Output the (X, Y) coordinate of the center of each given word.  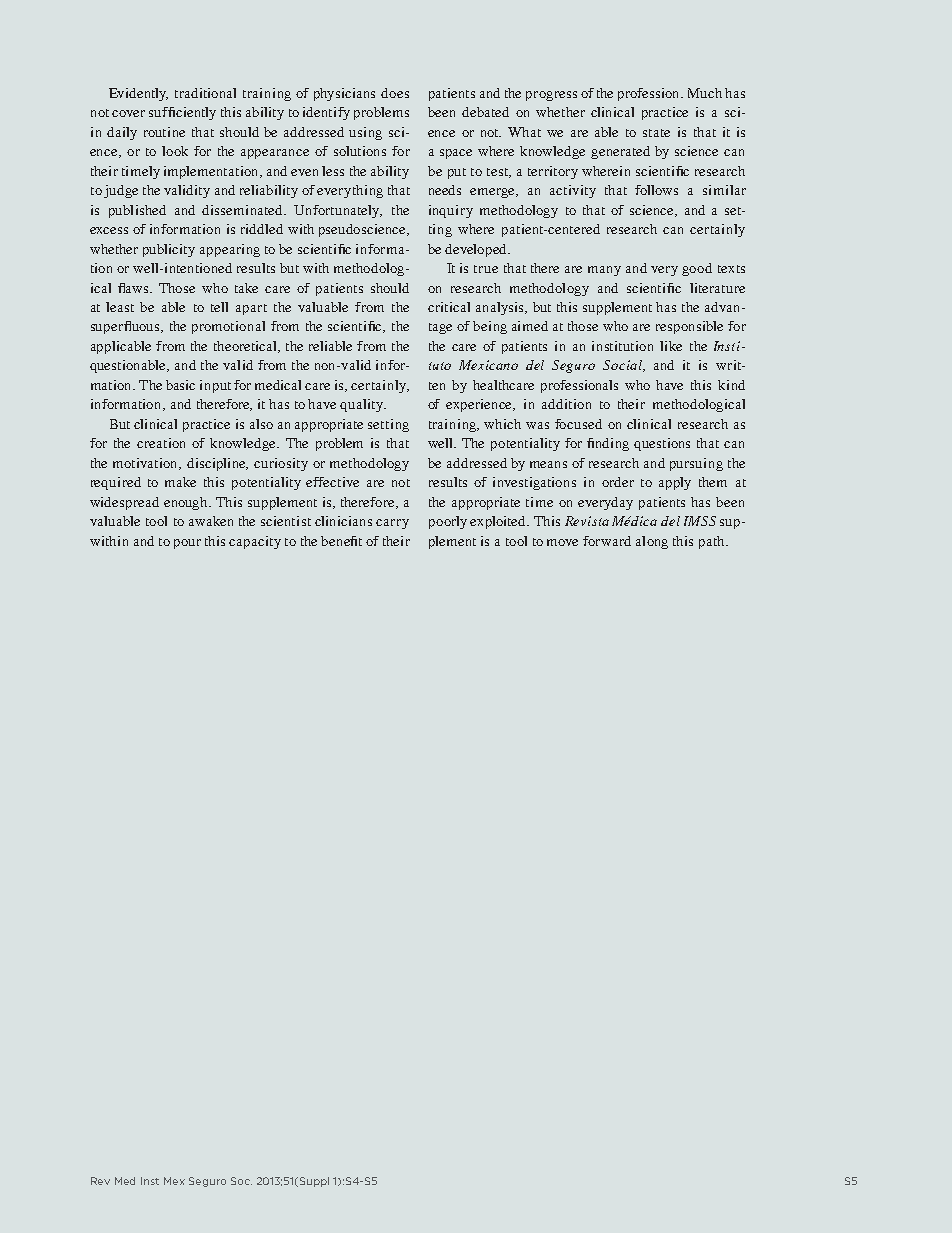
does (395, 93)
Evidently (138, 94)
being (490, 327)
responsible (689, 327)
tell (219, 307)
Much (705, 93)
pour (187, 544)
